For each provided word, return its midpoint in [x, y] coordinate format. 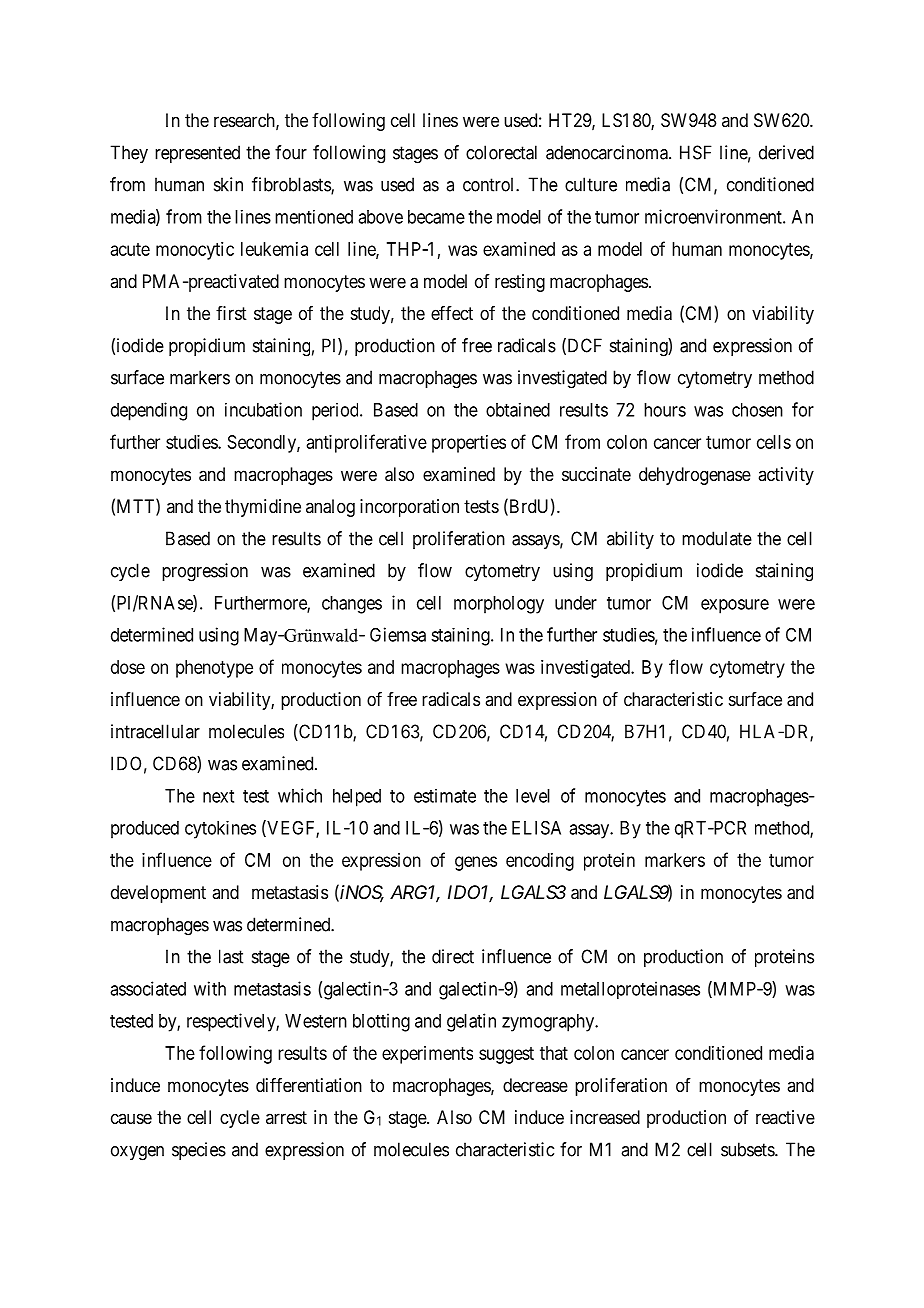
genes [476, 863]
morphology [499, 605]
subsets [748, 1149]
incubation [263, 409]
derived [786, 152]
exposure [735, 606]
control [490, 184]
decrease [535, 1085]
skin [228, 184]
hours [665, 410]
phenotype [214, 669]
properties [469, 444]
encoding [540, 862]
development [158, 894]
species [199, 1151]
